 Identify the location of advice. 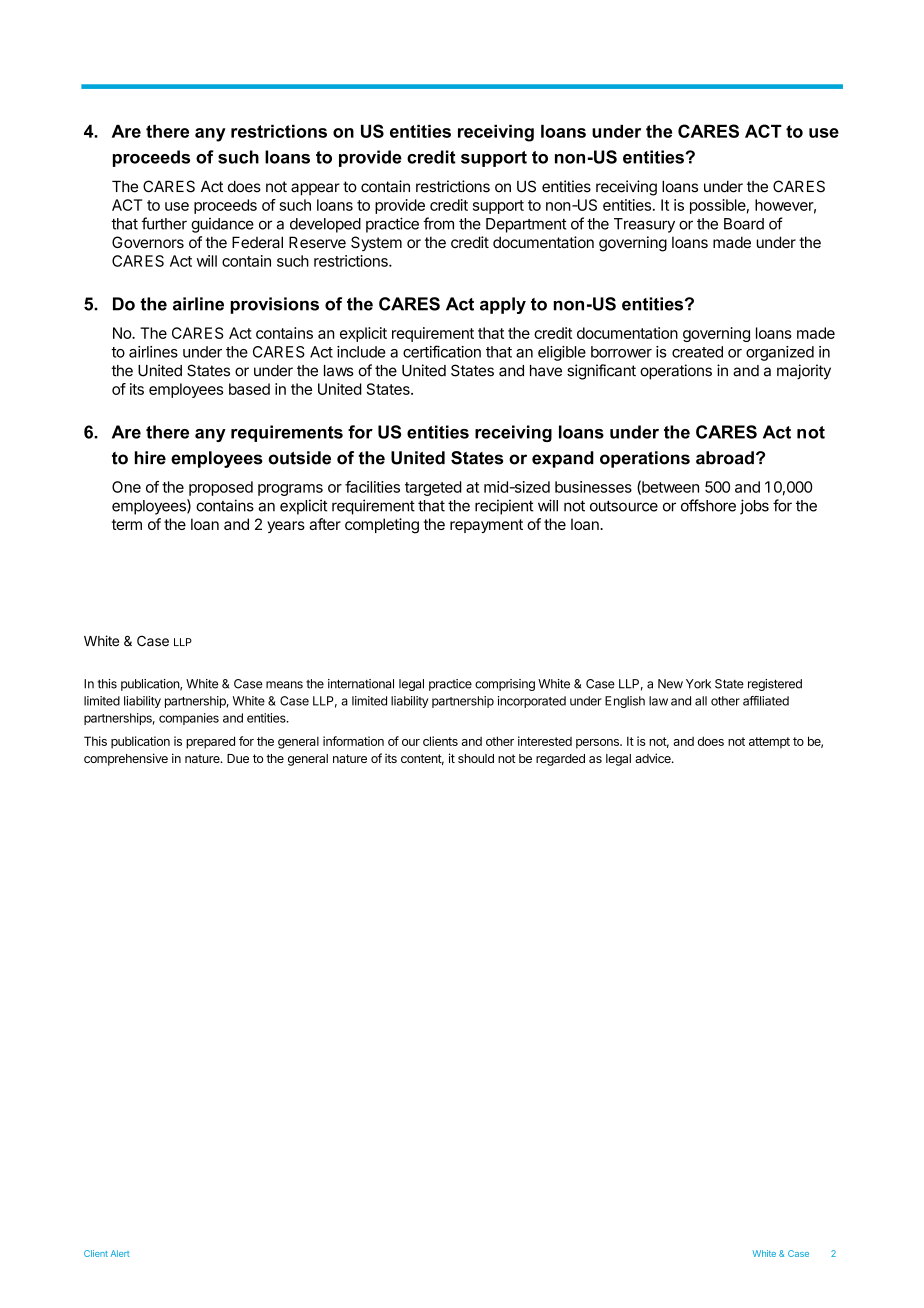
(654, 758).
